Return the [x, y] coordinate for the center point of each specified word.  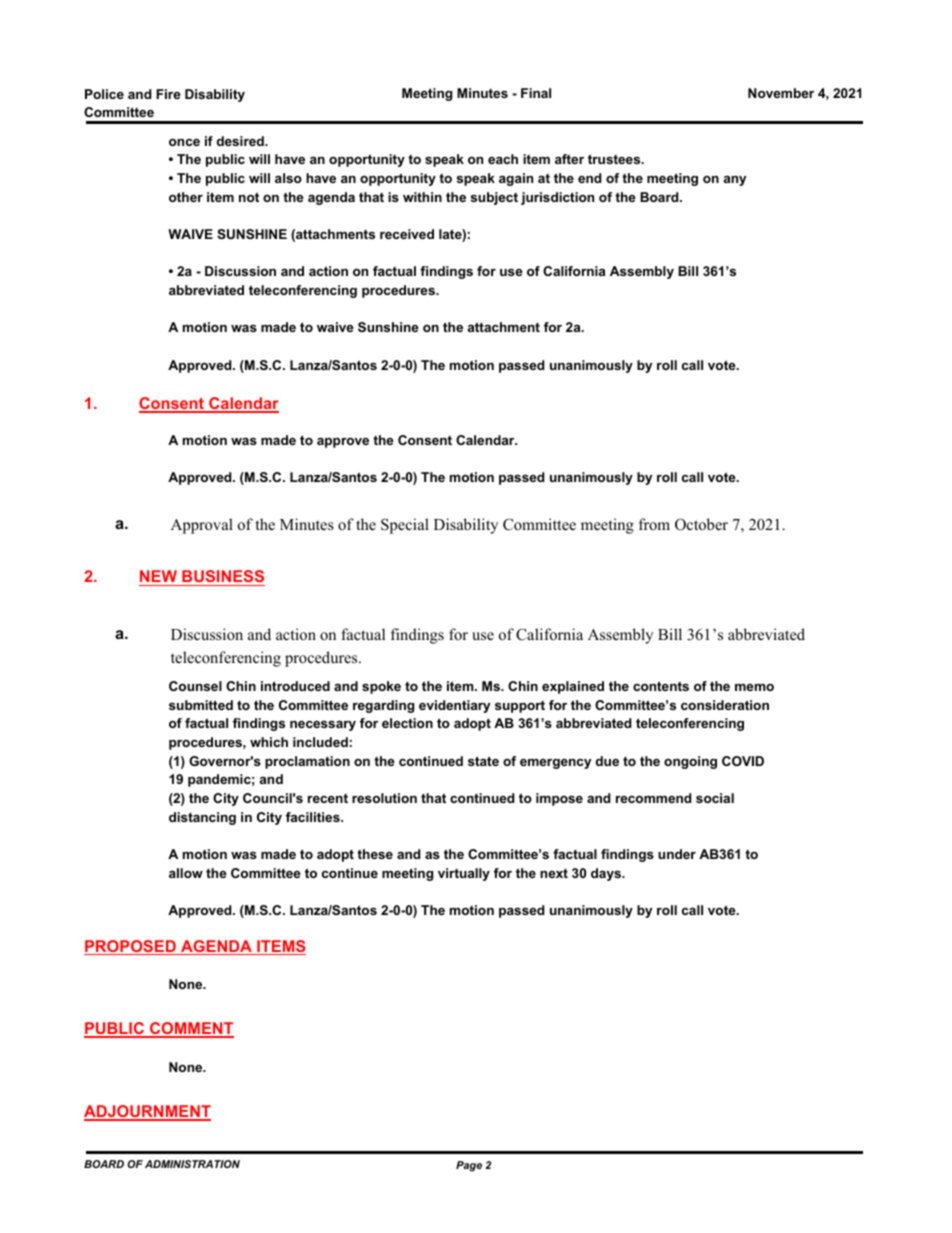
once [184, 142]
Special [405, 526]
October [701, 524]
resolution [384, 798]
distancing [202, 818]
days [607, 874]
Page [469, 1166]
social [715, 798]
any [735, 181]
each [503, 159]
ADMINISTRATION [192, 1164]
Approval [202, 526]
